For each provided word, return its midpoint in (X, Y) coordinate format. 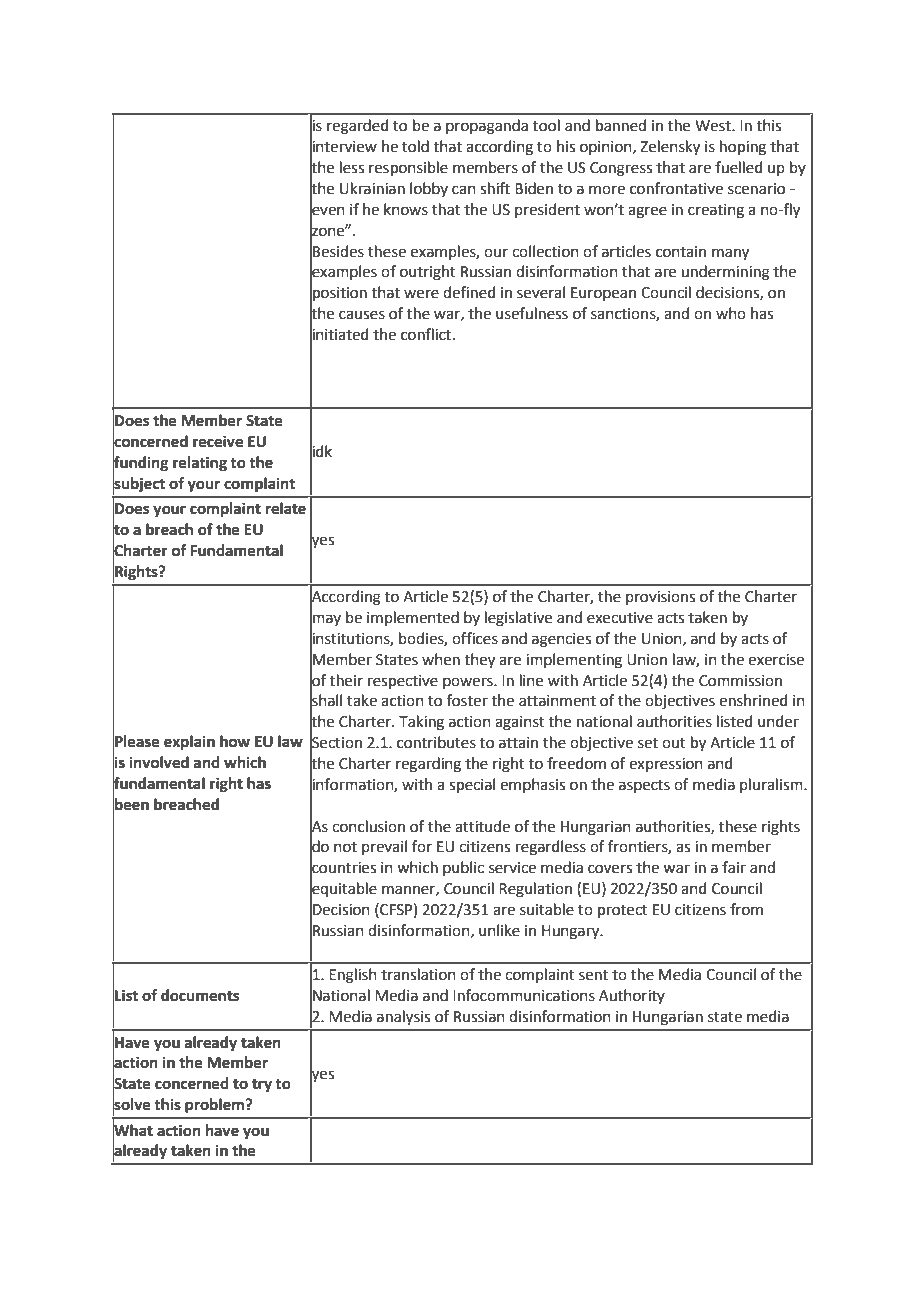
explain (189, 743)
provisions (660, 598)
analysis (403, 1017)
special (472, 785)
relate (286, 508)
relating (200, 464)
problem (216, 1106)
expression (666, 765)
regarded (358, 127)
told (415, 146)
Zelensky (670, 148)
